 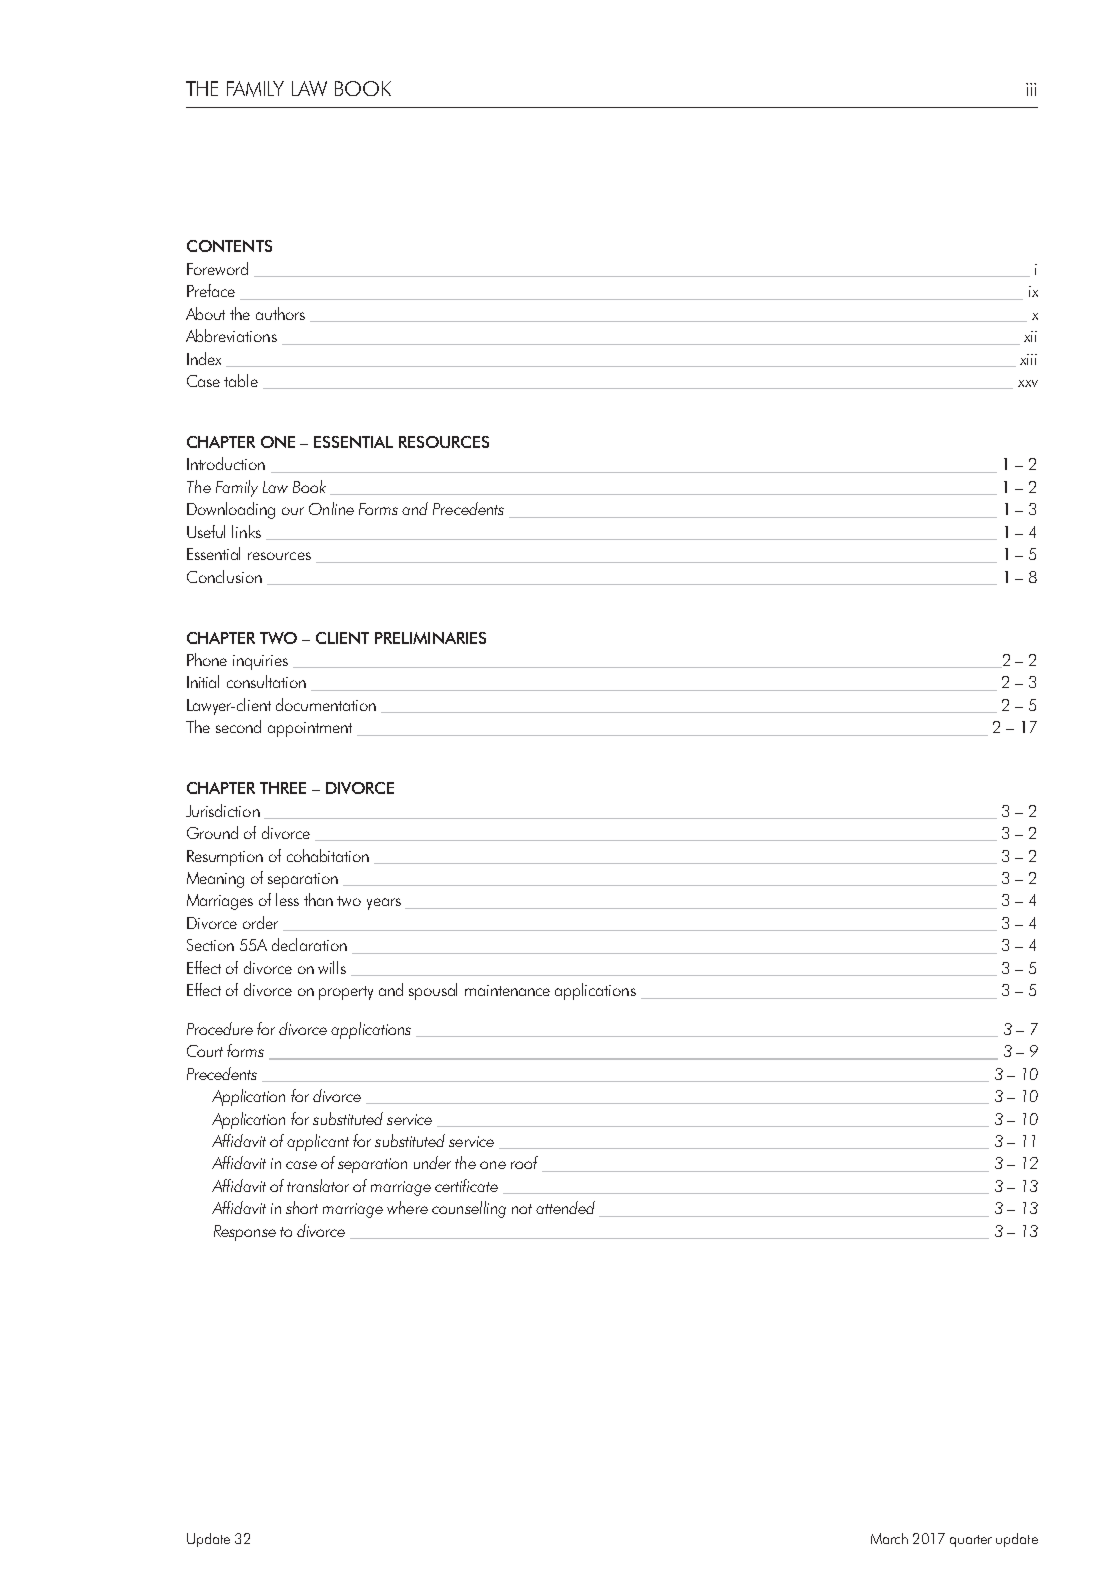 What do you see at coordinates (287, 899) in the screenshot?
I see `less` at bounding box center [287, 899].
